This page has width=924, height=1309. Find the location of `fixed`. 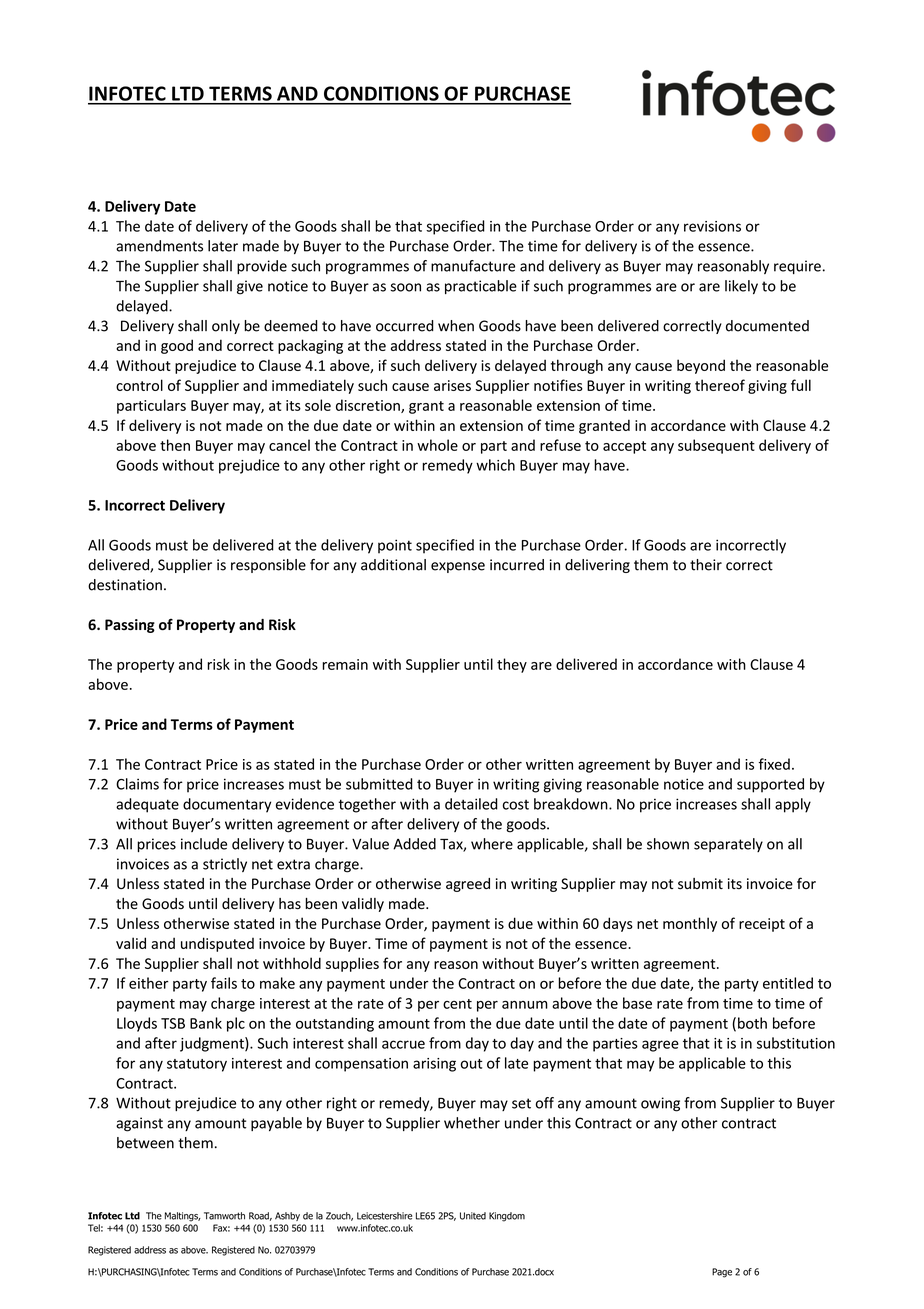

fixed is located at coordinates (774, 764).
